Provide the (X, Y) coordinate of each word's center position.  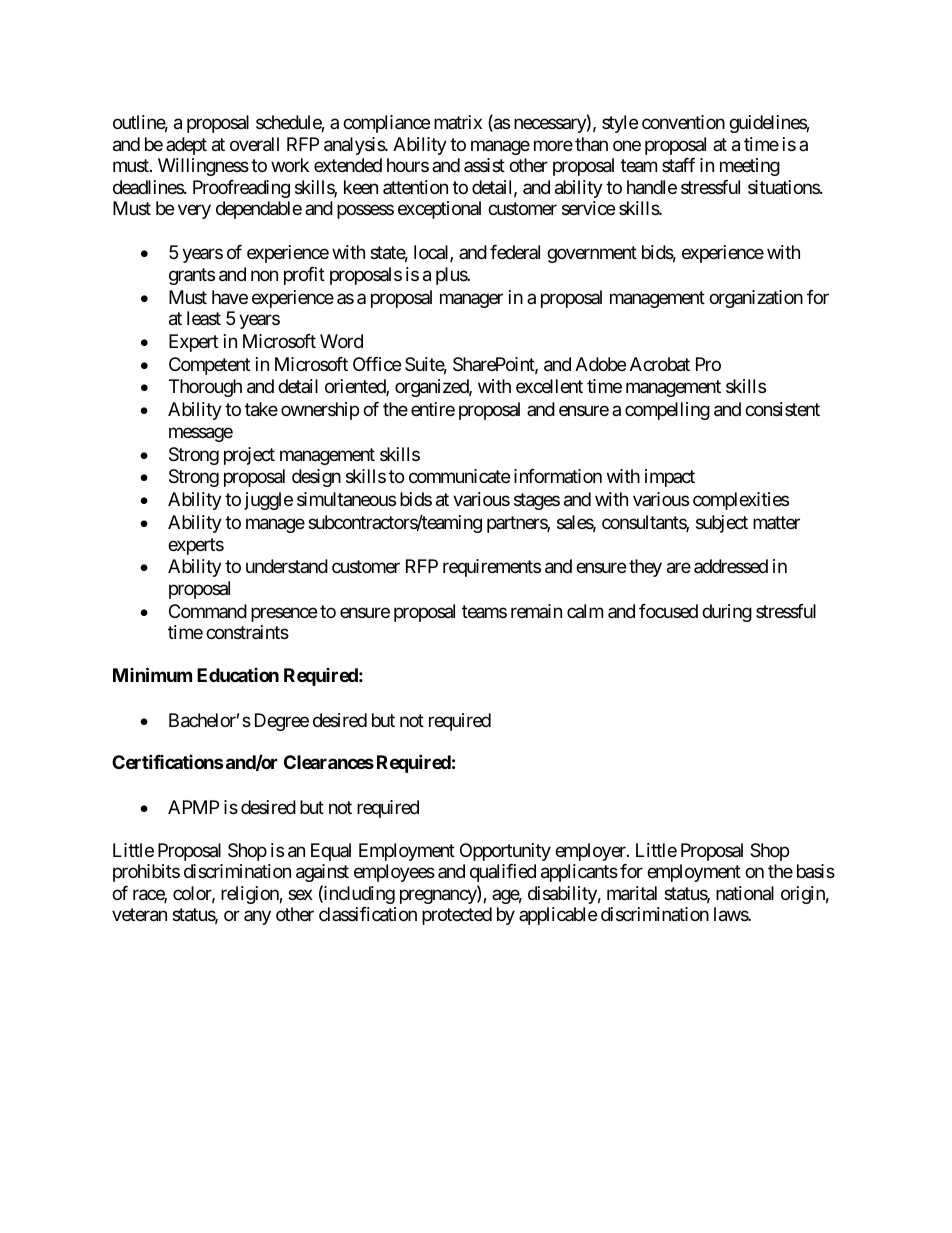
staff (678, 165)
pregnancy (439, 896)
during (727, 613)
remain (536, 611)
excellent (549, 386)
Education (238, 675)
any (257, 918)
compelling (667, 411)
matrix (458, 122)
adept (186, 146)
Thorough (205, 388)
